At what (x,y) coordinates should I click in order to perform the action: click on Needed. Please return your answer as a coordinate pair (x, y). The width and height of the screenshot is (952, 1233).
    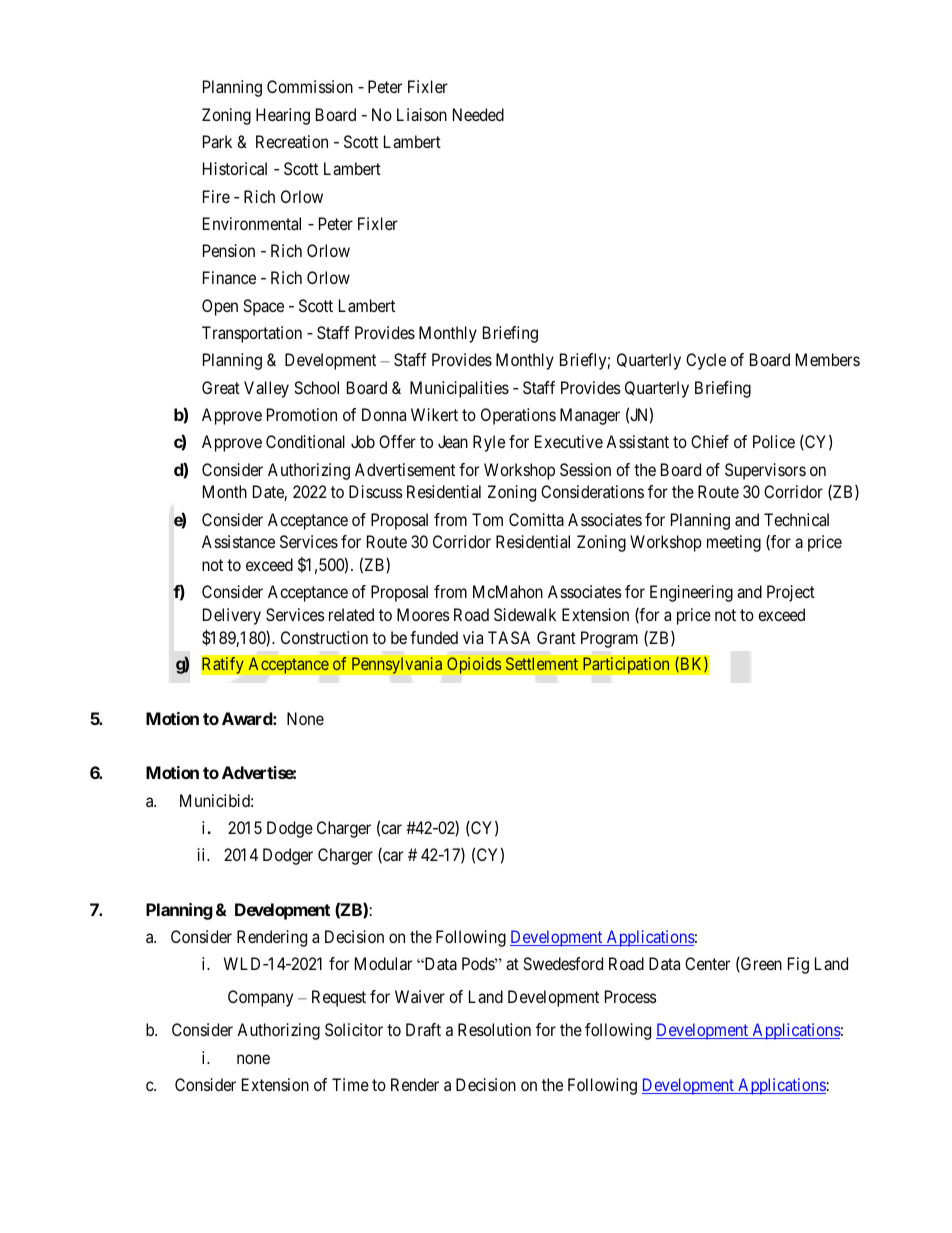
    Looking at the image, I should click on (478, 114).
